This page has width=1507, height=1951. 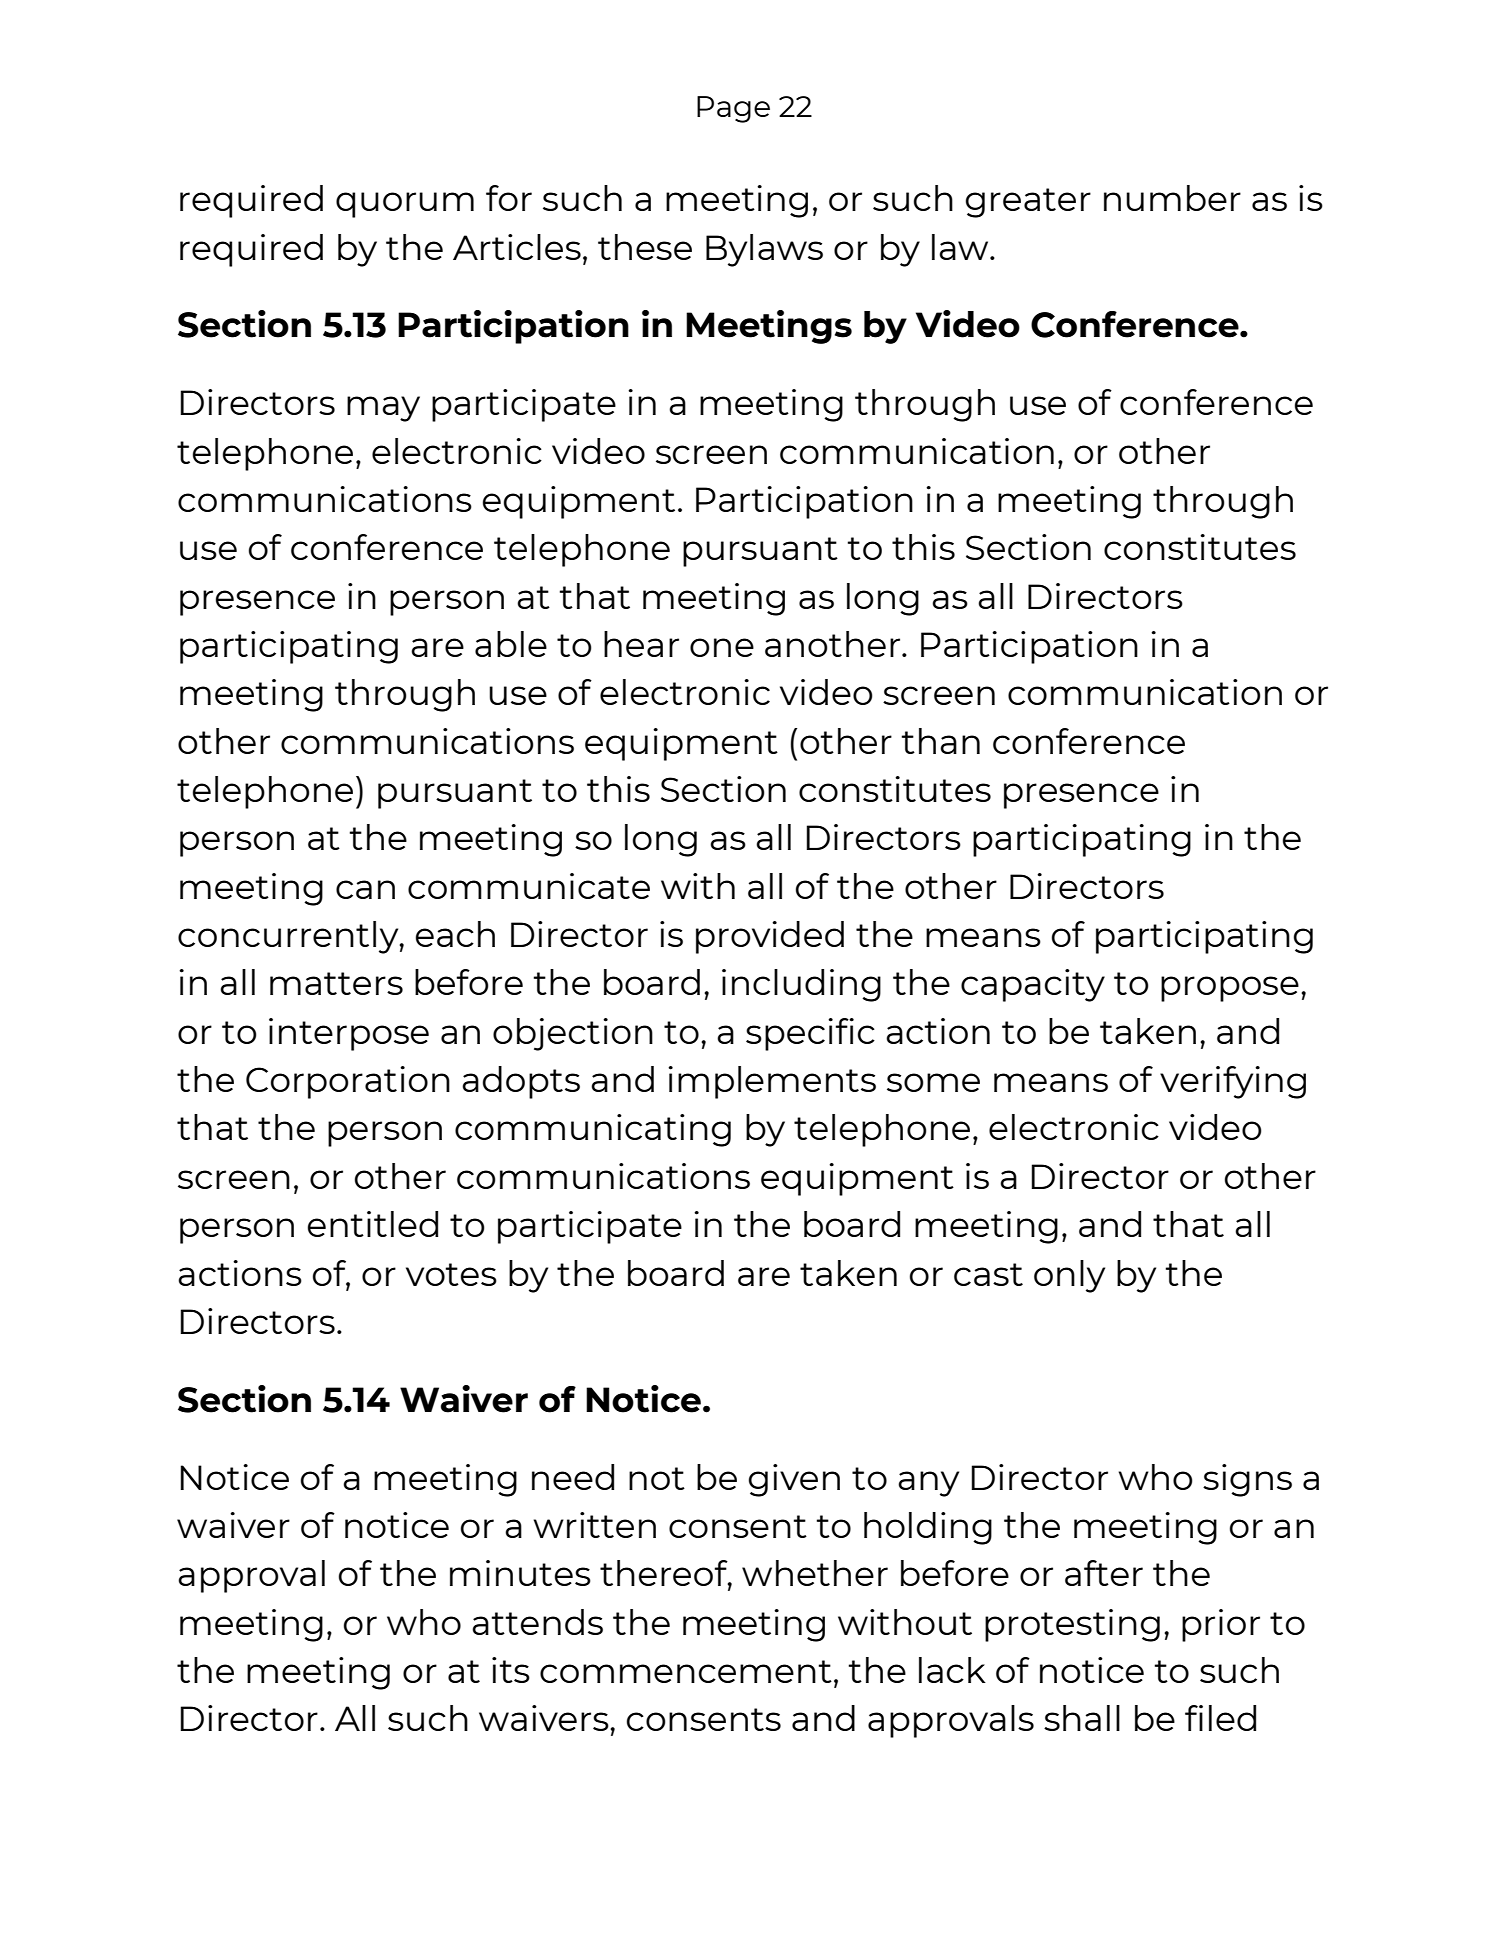 What do you see at coordinates (405, 205) in the page?
I see `quorum` at bounding box center [405, 205].
